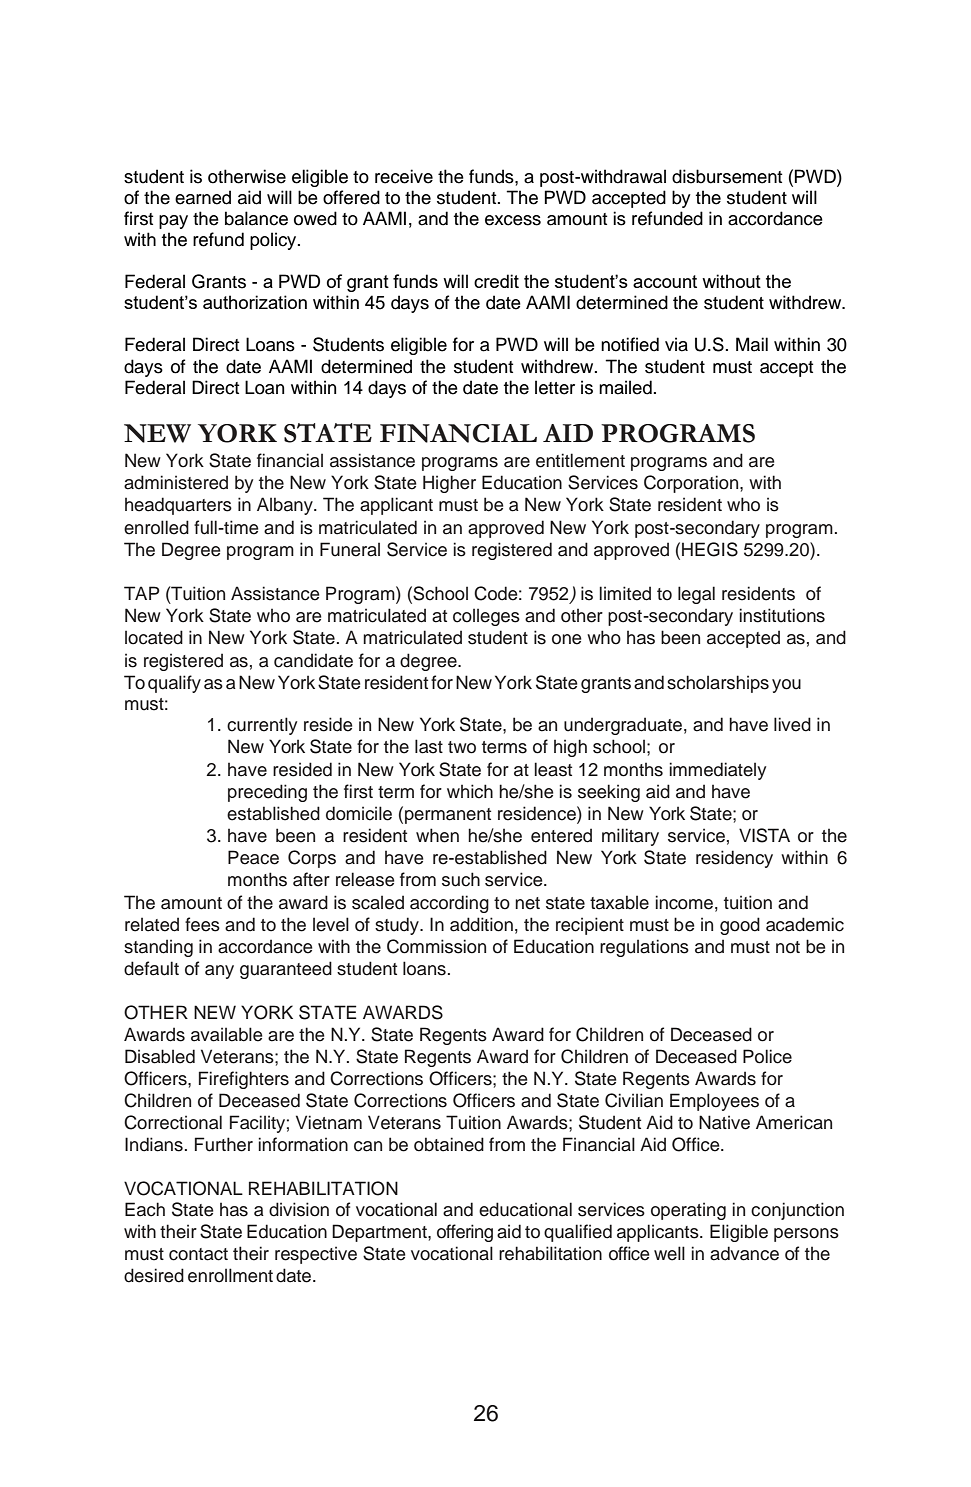  What do you see at coordinates (513, 220) in the image?
I see `excess` at bounding box center [513, 220].
